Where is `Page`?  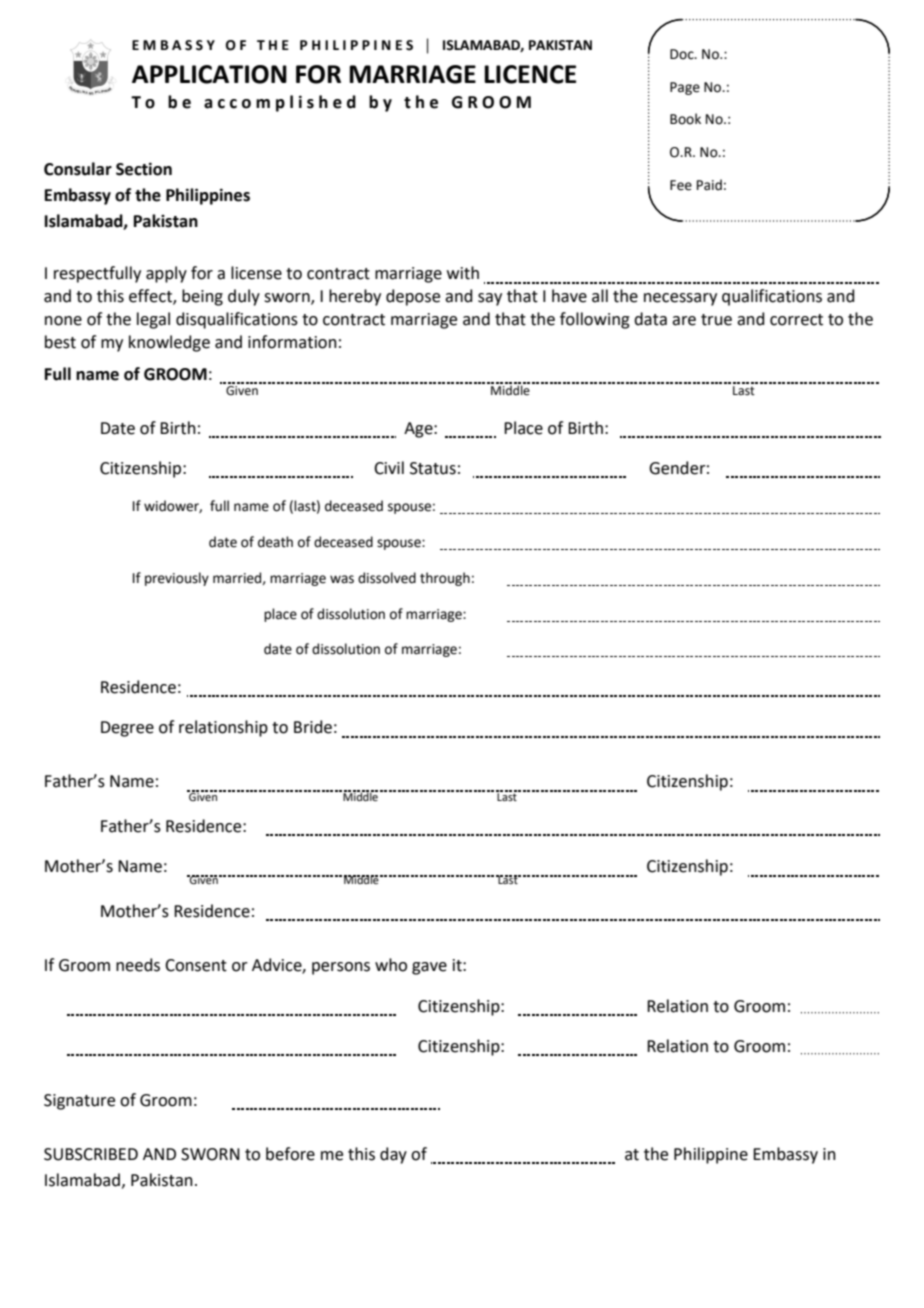
Page is located at coordinates (685, 88).
